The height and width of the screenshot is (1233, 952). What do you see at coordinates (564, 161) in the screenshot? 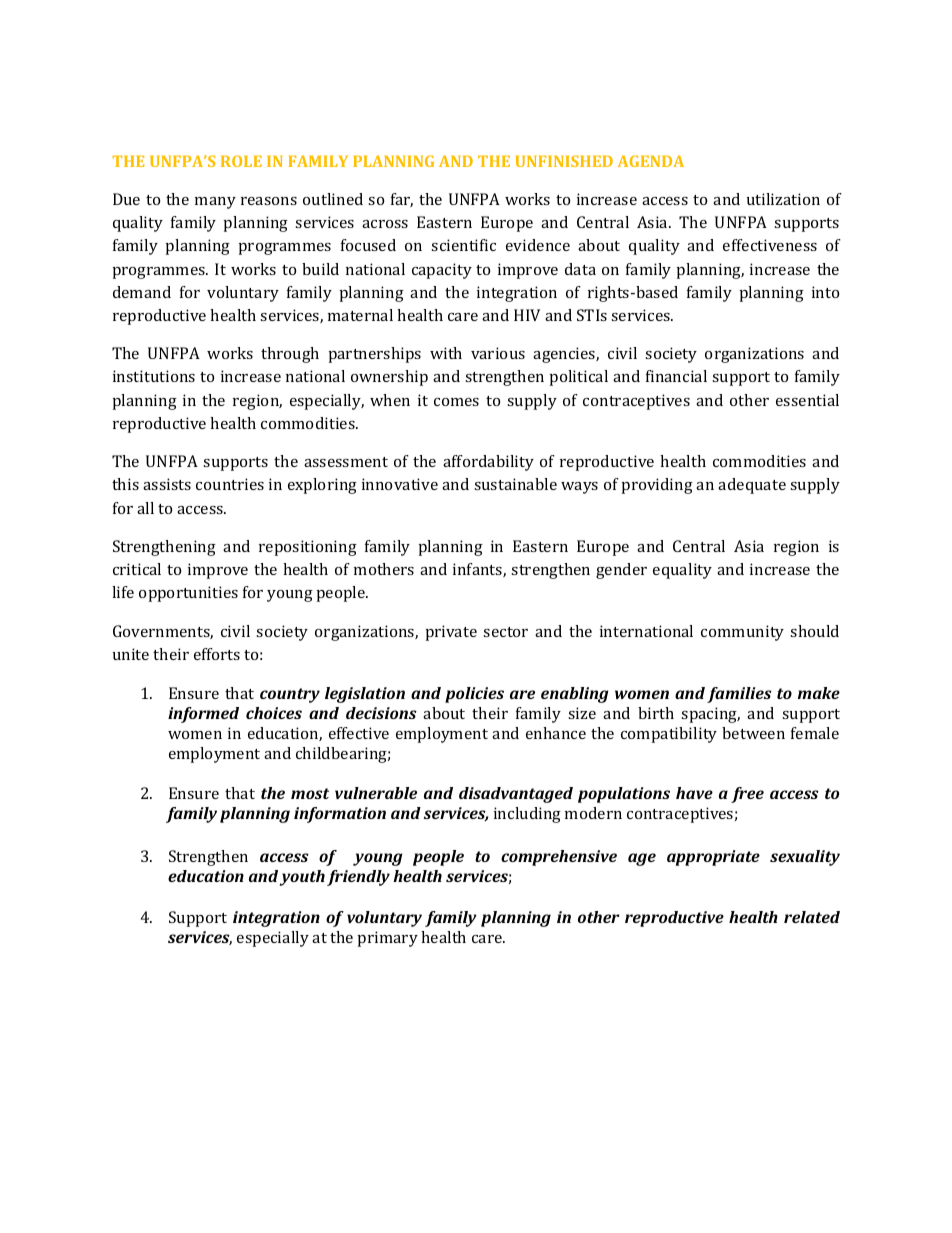
I see `UNFINISHED` at bounding box center [564, 161].
